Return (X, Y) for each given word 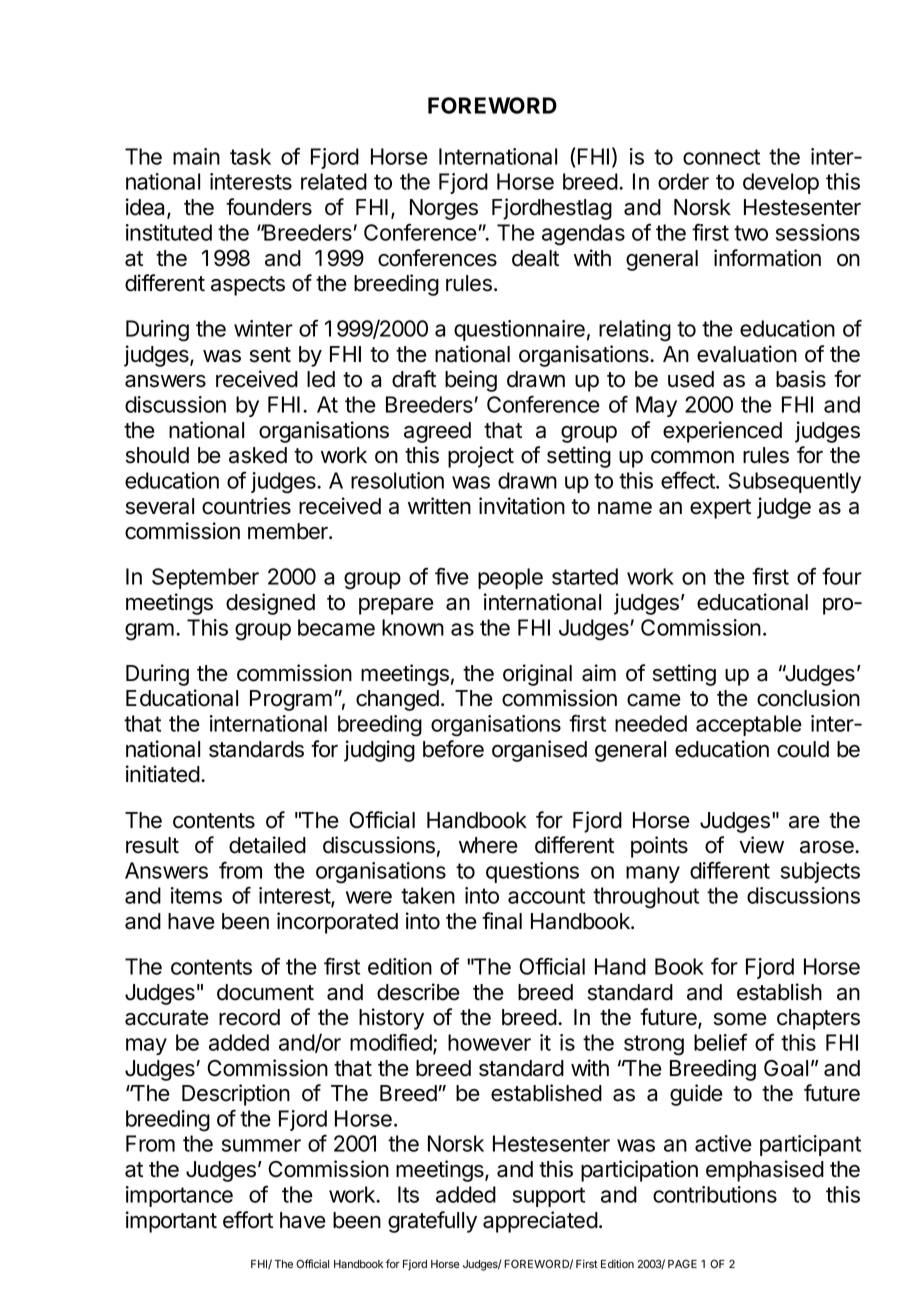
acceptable (749, 725)
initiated (163, 774)
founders (269, 207)
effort (248, 1220)
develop (781, 183)
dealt (535, 258)
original (537, 675)
